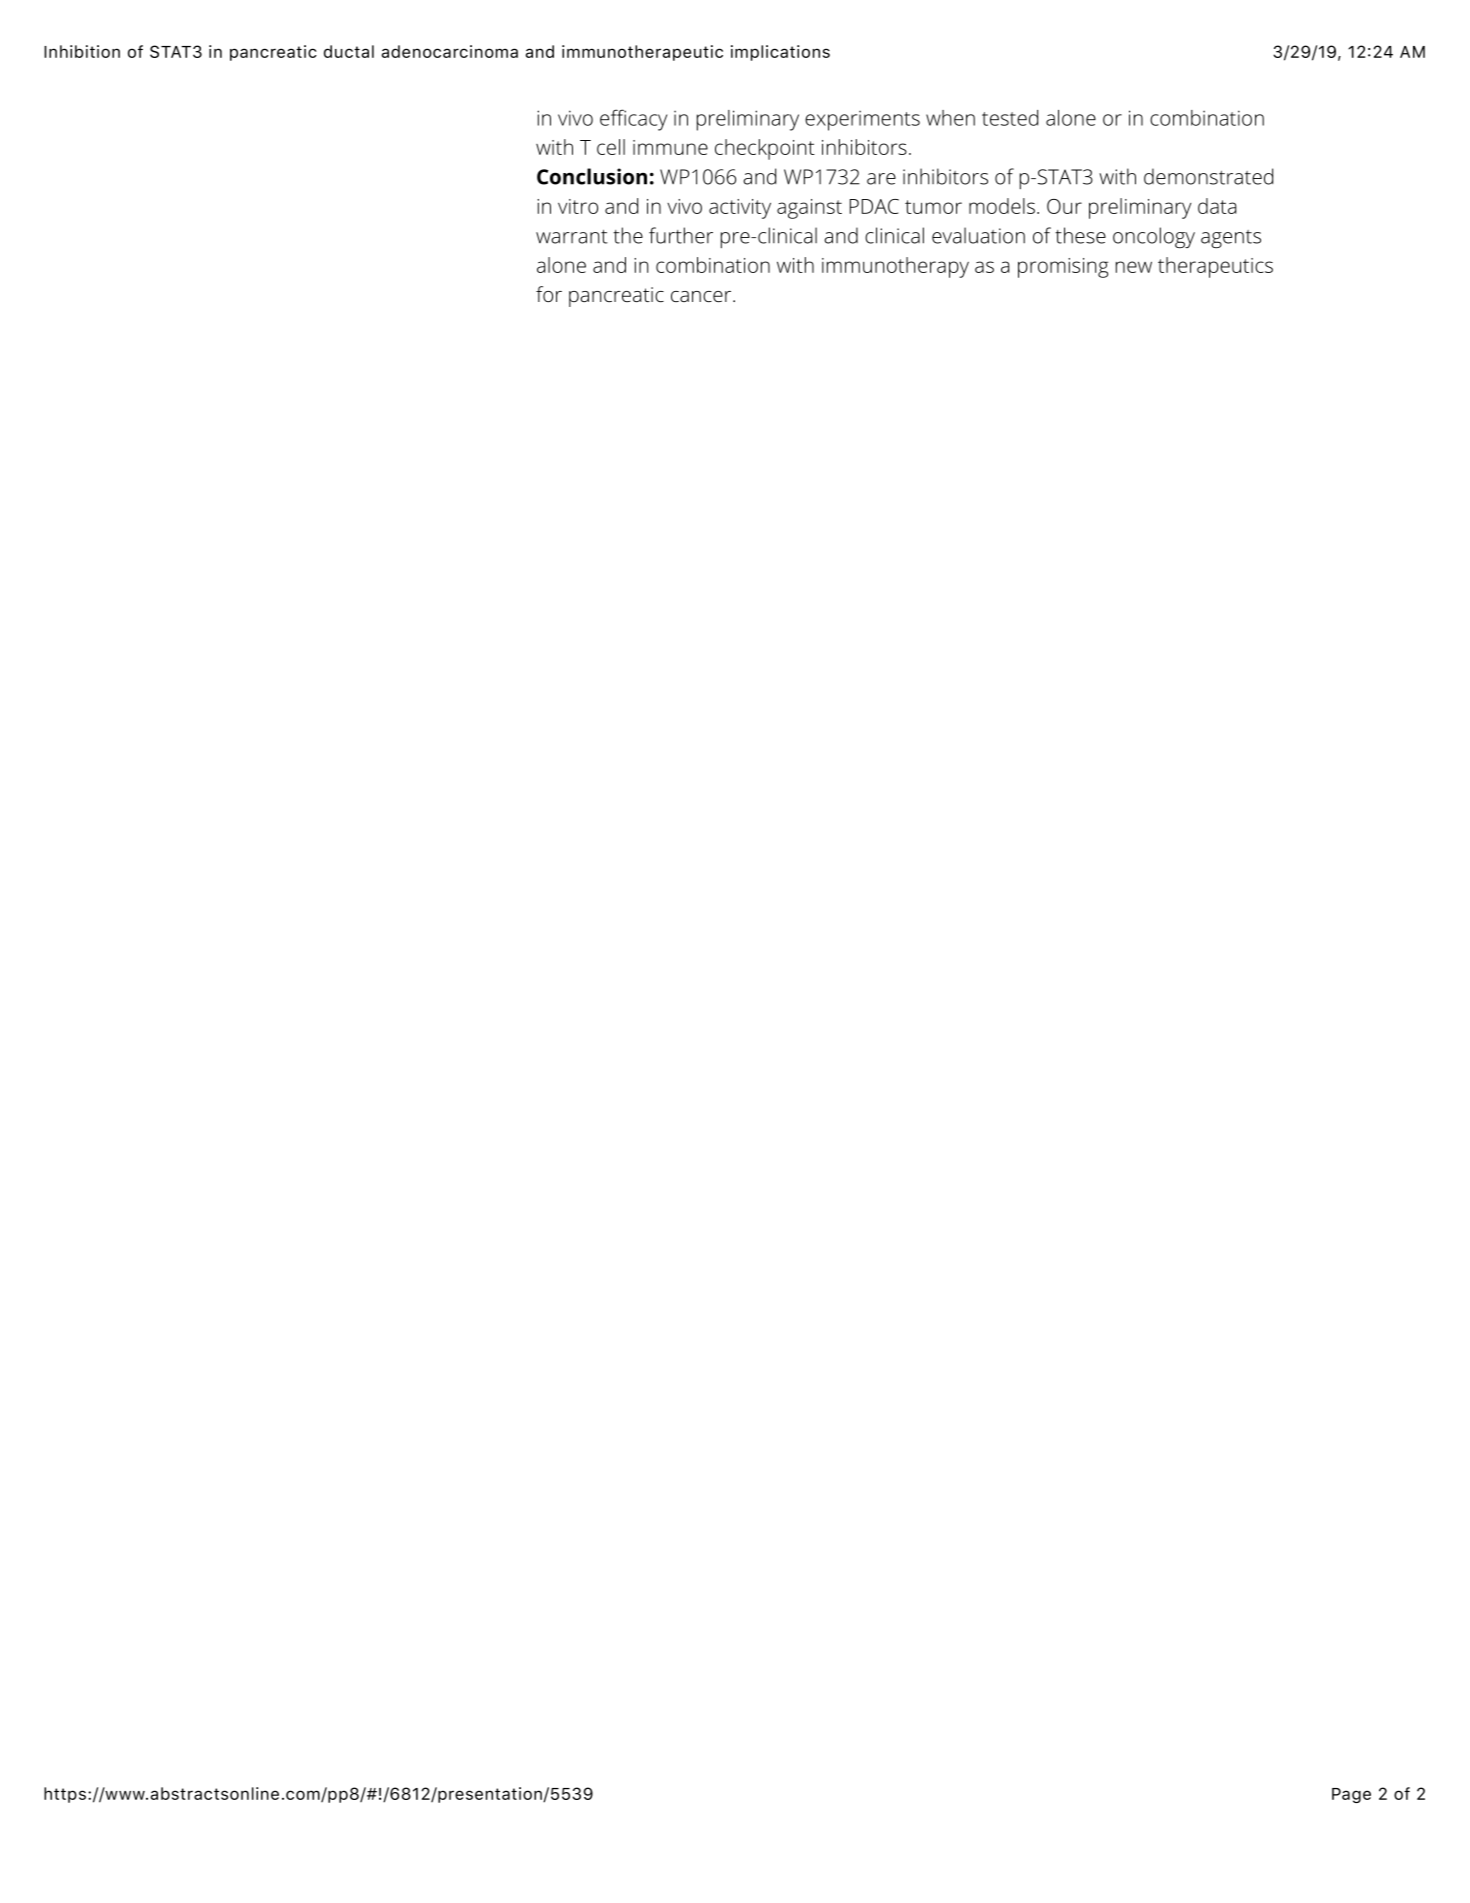  I want to click on therapeutics, so click(1215, 267).
